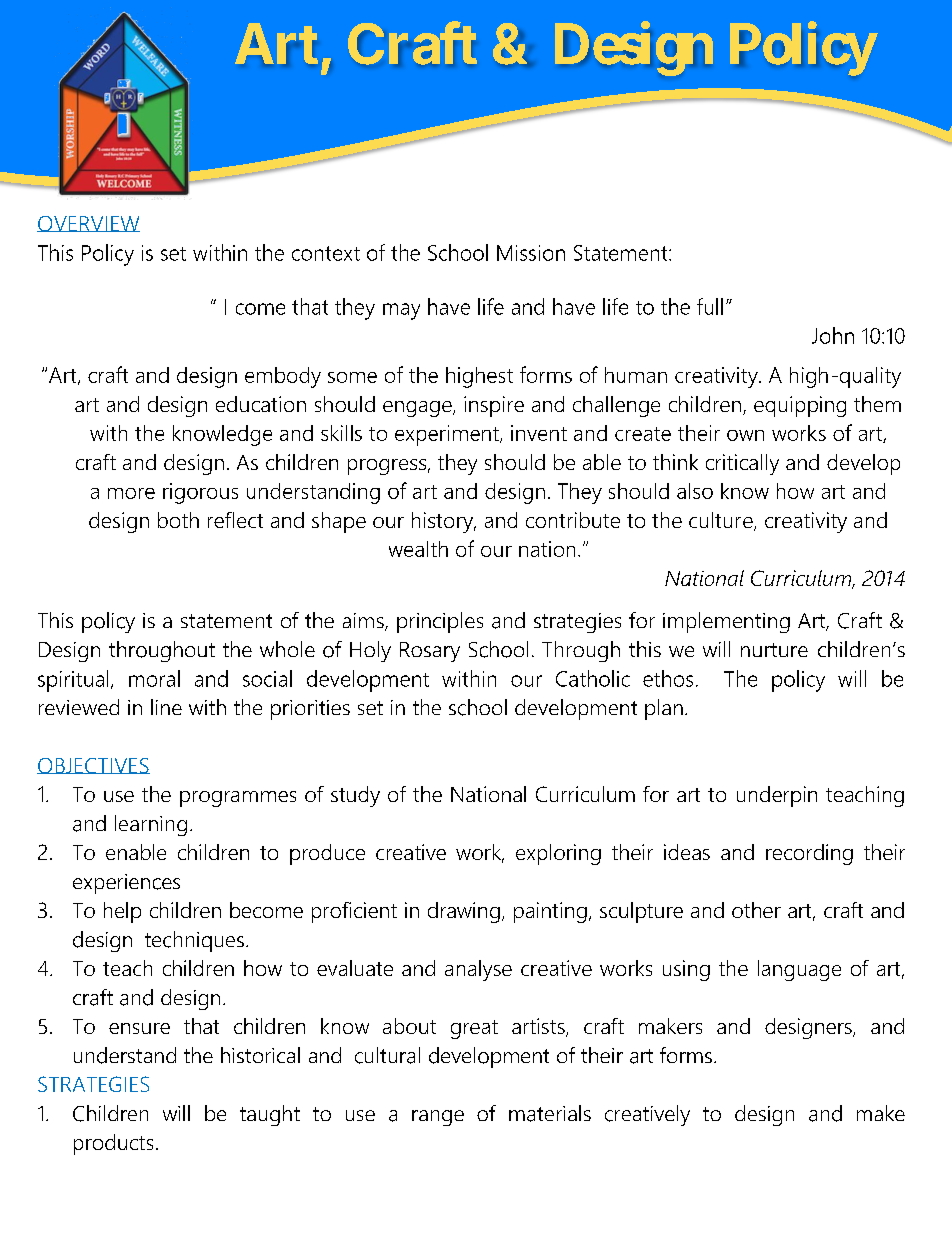 The width and height of the screenshot is (952, 1233). Describe the element at coordinates (531, 253) in the screenshot. I see `Mission` at that location.
